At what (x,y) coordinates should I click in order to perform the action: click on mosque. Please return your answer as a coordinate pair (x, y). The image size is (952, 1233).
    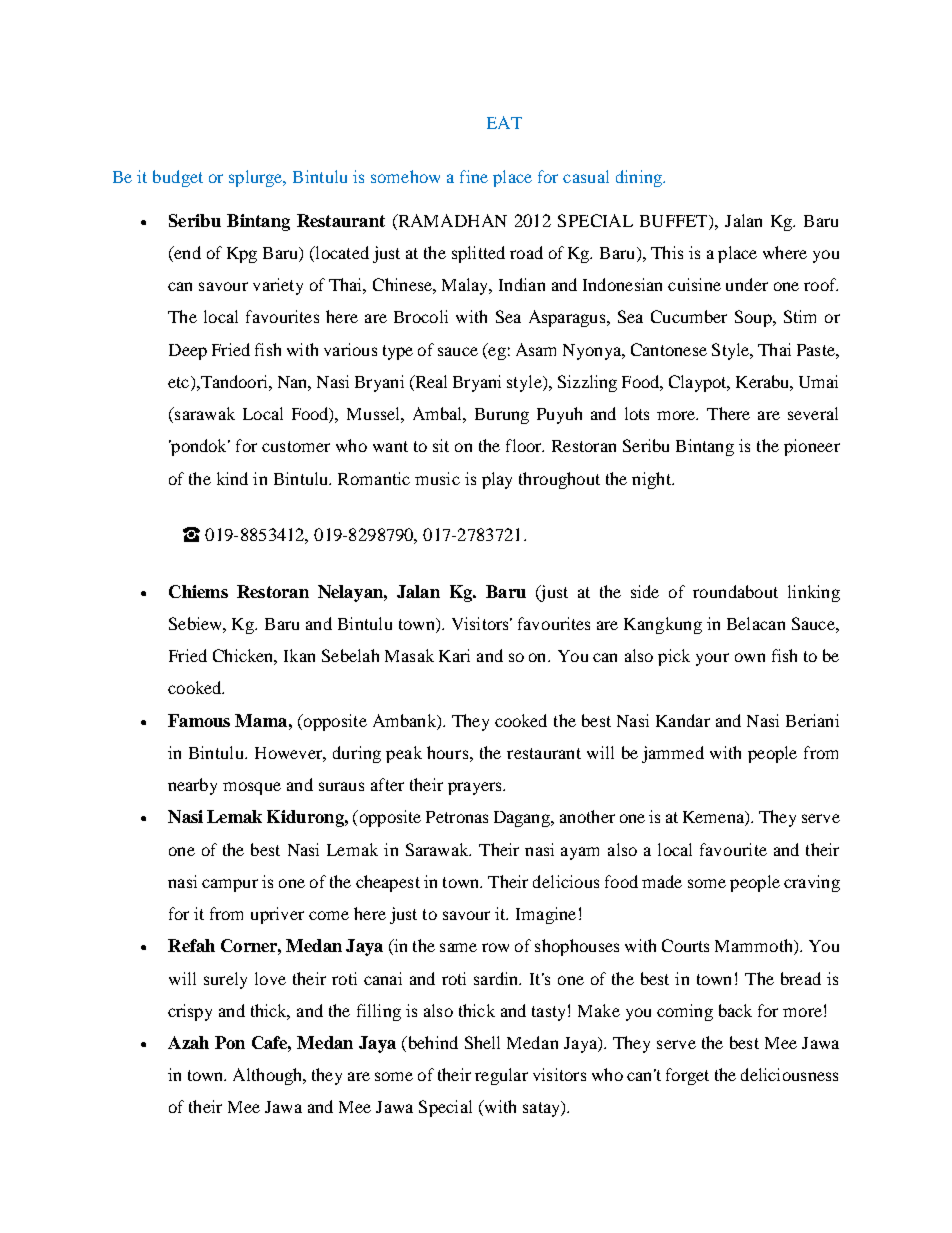
    Looking at the image, I should click on (252, 788).
